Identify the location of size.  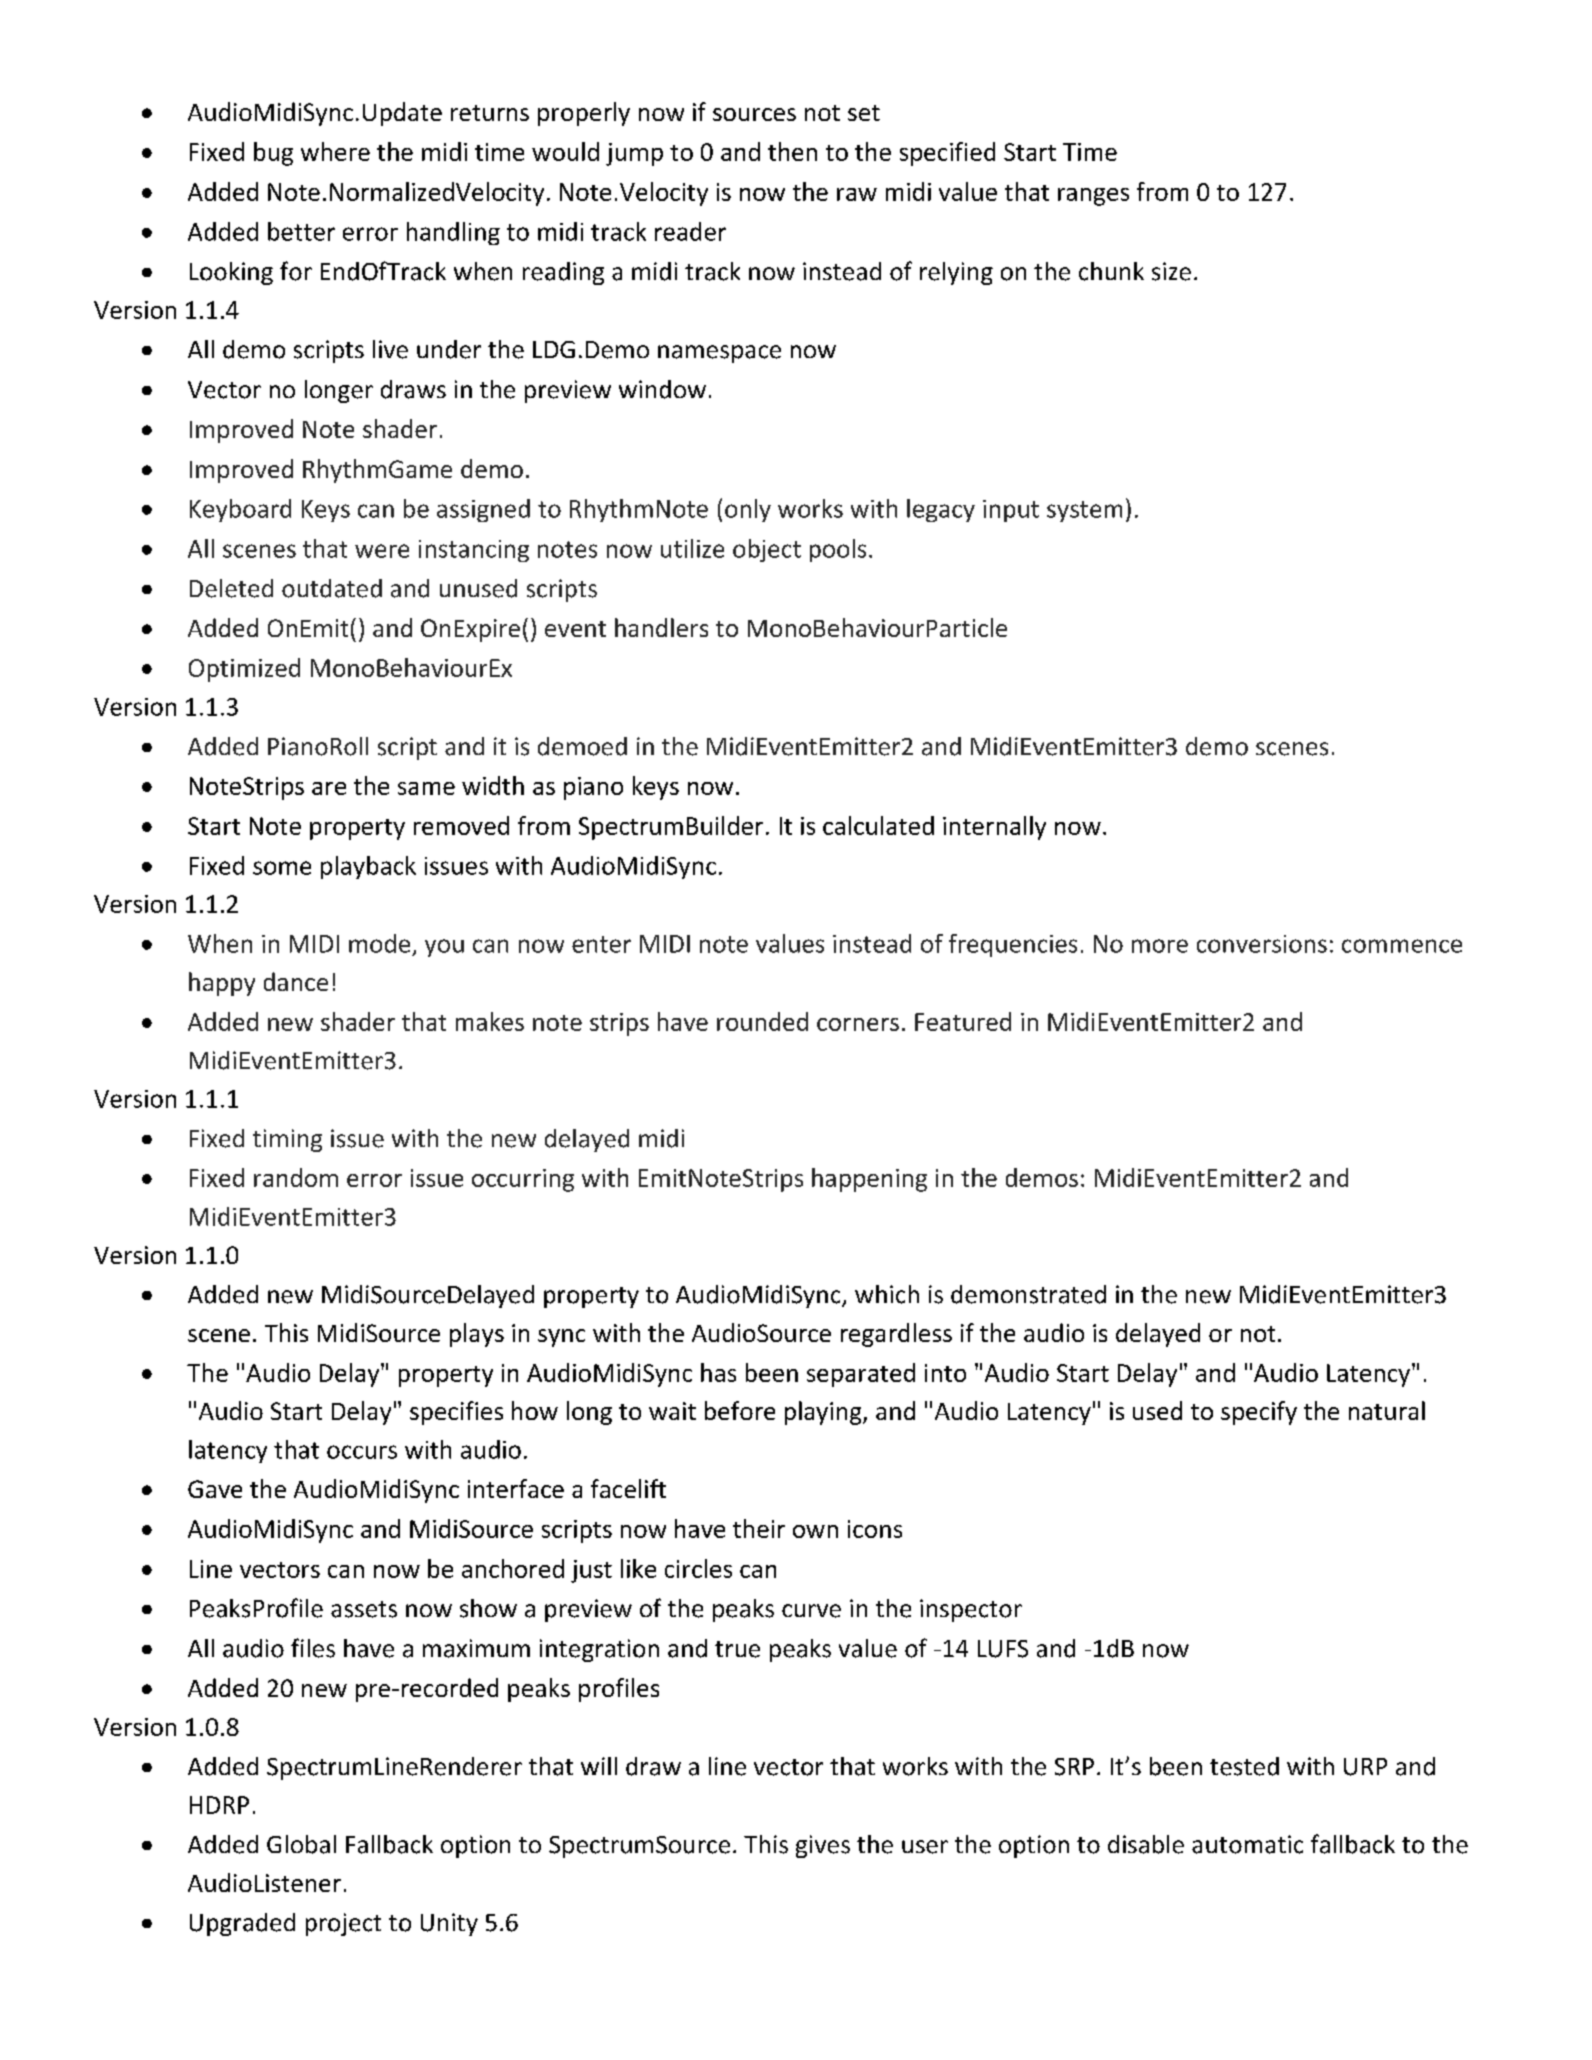
(1171, 271).
